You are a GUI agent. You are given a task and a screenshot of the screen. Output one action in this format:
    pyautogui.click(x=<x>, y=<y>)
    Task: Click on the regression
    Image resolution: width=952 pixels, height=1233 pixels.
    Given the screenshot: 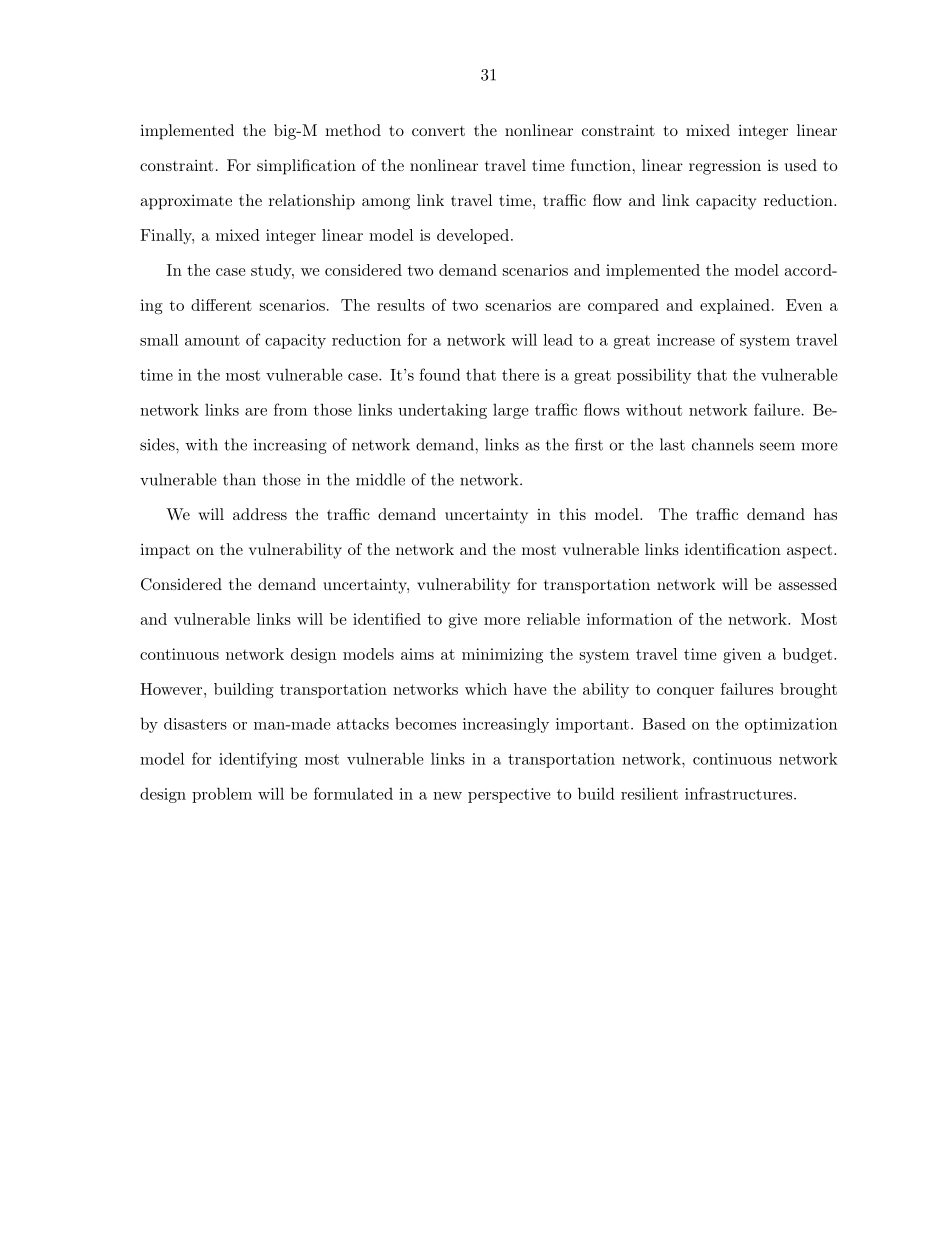 What is the action you would take?
    pyautogui.click(x=725, y=167)
